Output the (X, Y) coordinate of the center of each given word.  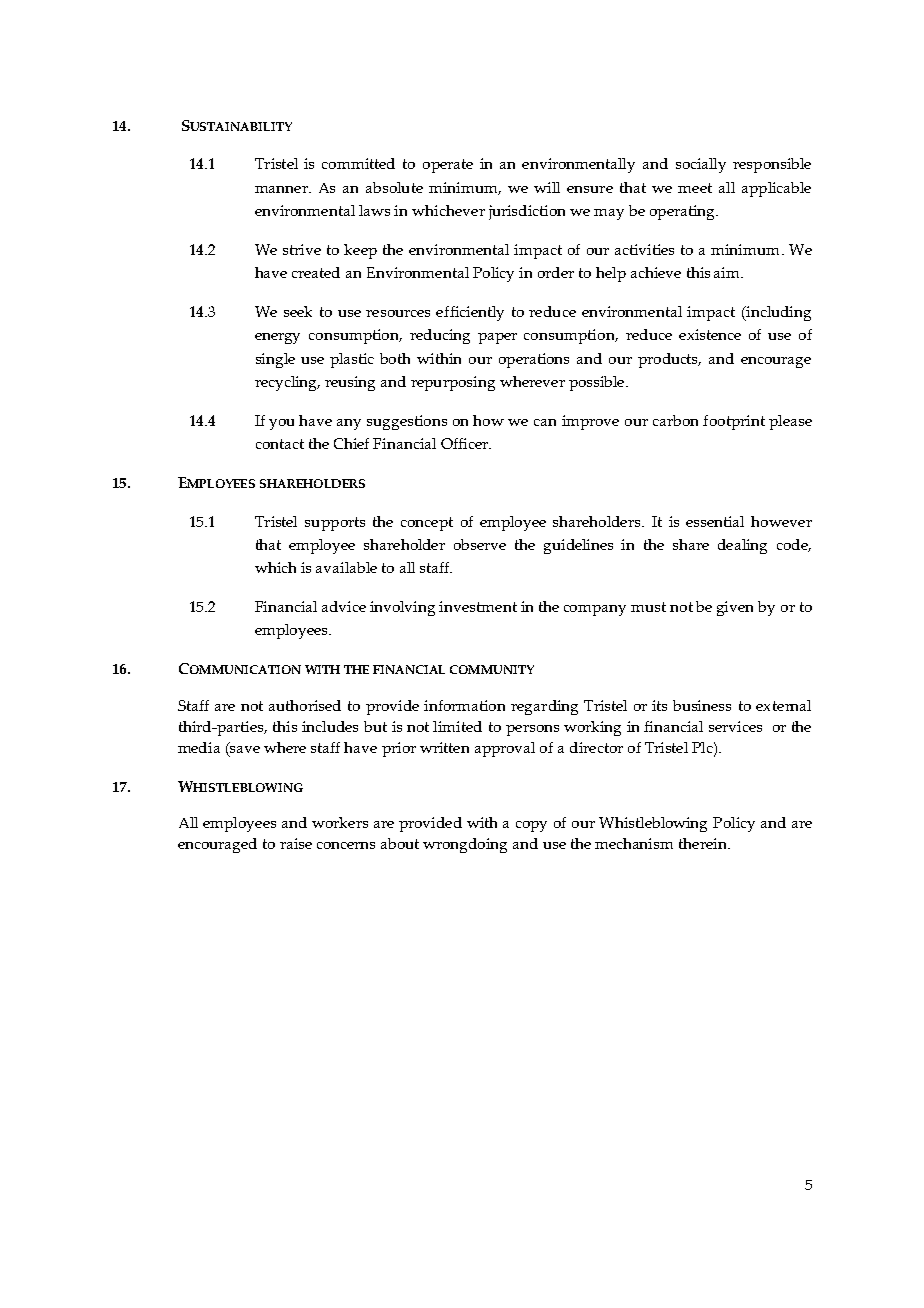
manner (282, 189)
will (547, 187)
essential (715, 521)
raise (296, 843)
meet (695, 188)
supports (335, 524)
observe (480, 544)
